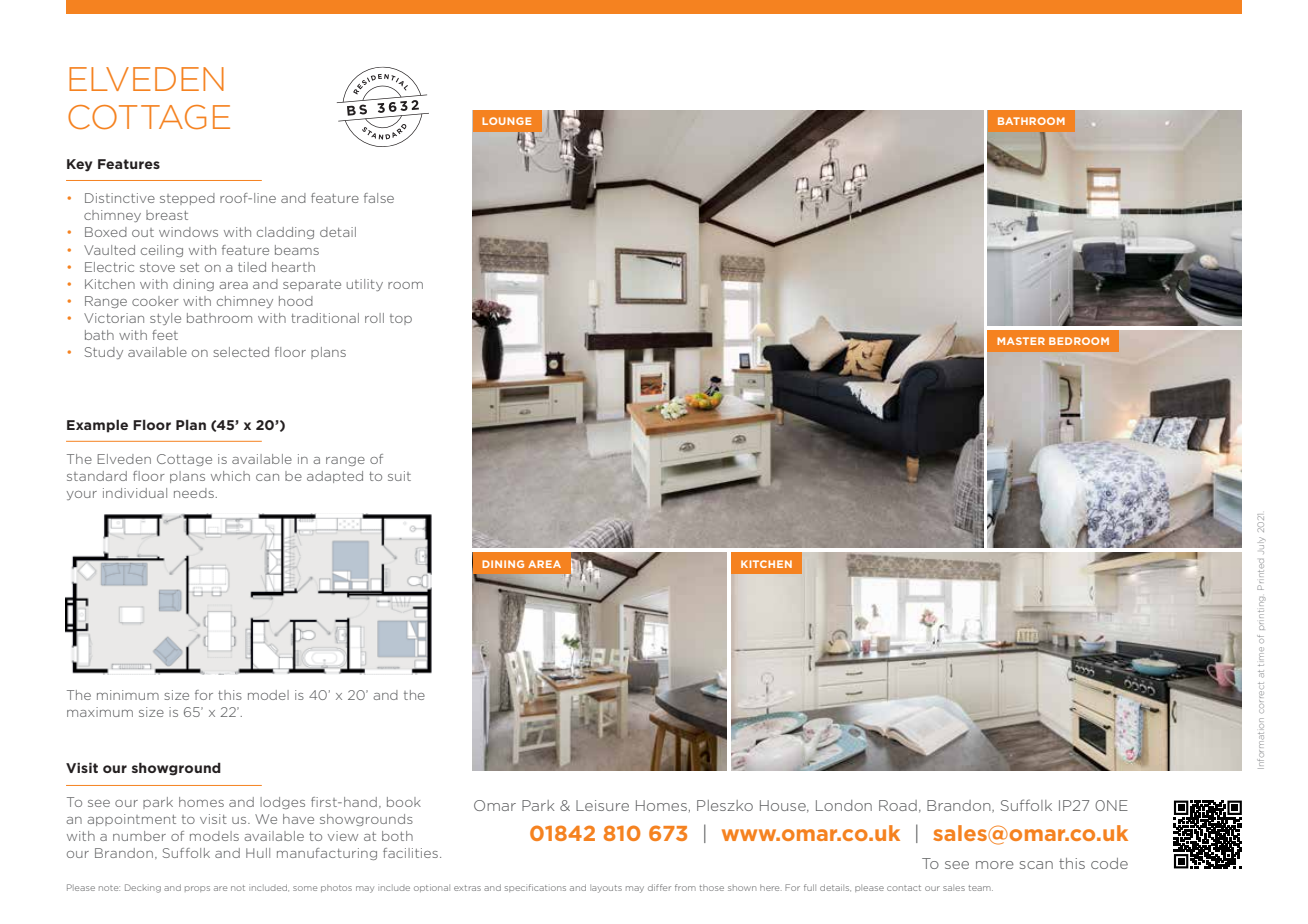  I want to click on suit, so click(399, 476).
